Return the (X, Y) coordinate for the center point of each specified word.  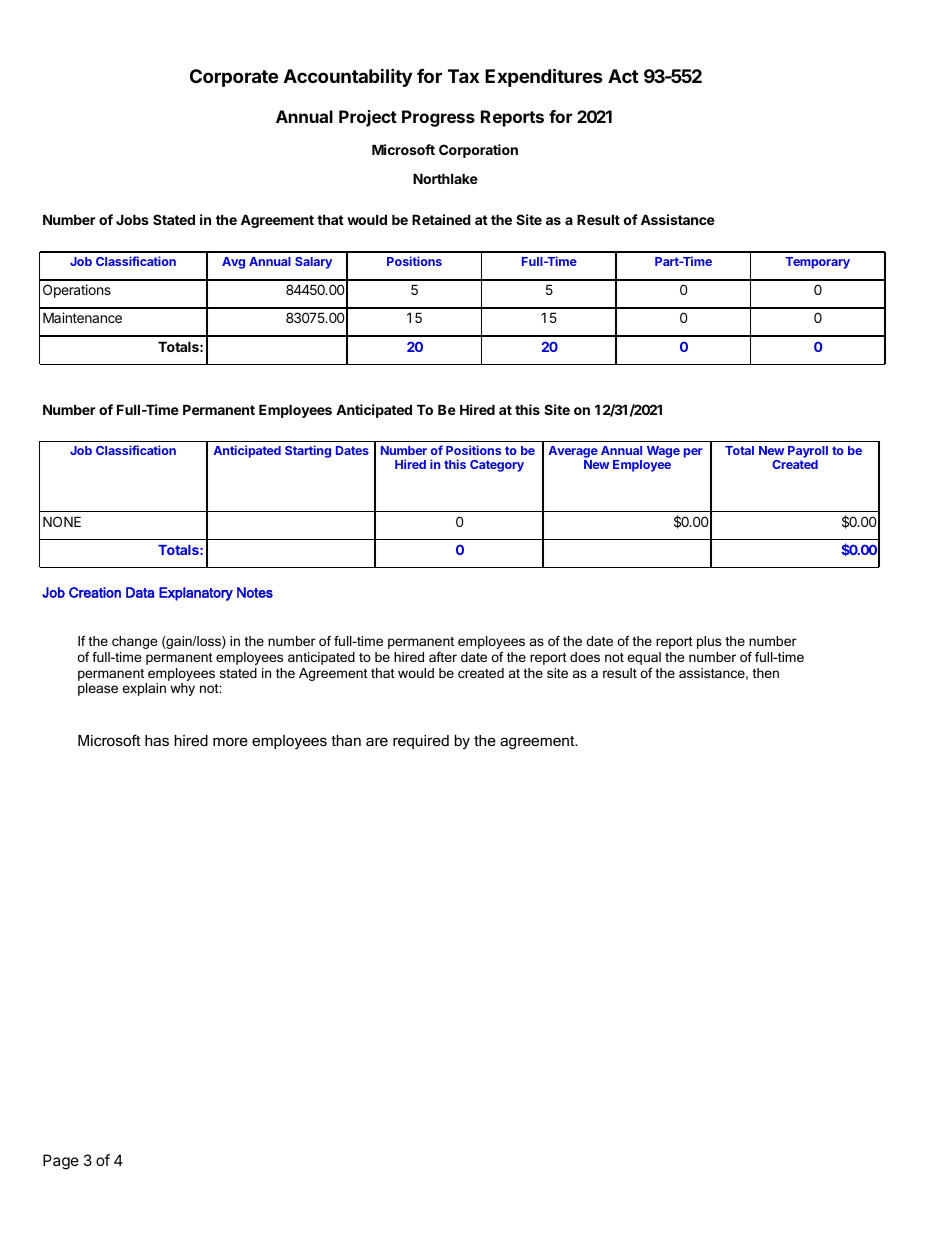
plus (709, 642)
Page (61, 1162)
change (135, 642)
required (421, 742)
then (765, 673)
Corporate (234, 78)
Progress (438, 118)
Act (623, 76)
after (443, 657)
